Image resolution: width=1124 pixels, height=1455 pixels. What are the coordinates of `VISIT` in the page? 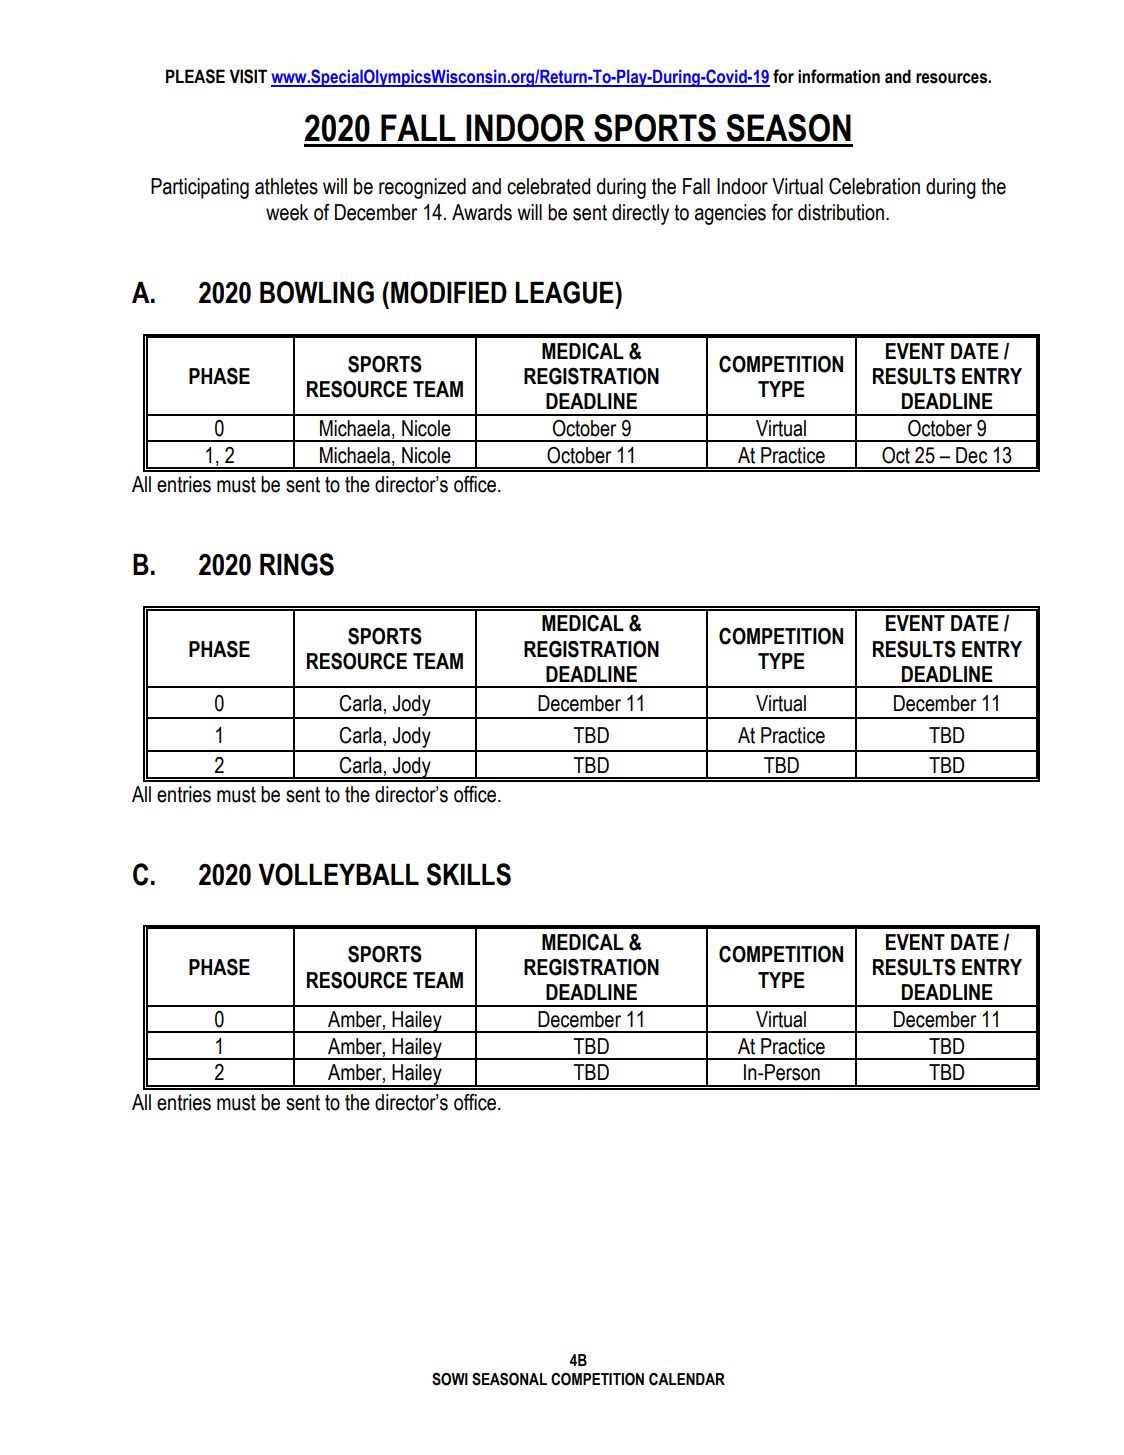 It's located at (248, 76).
